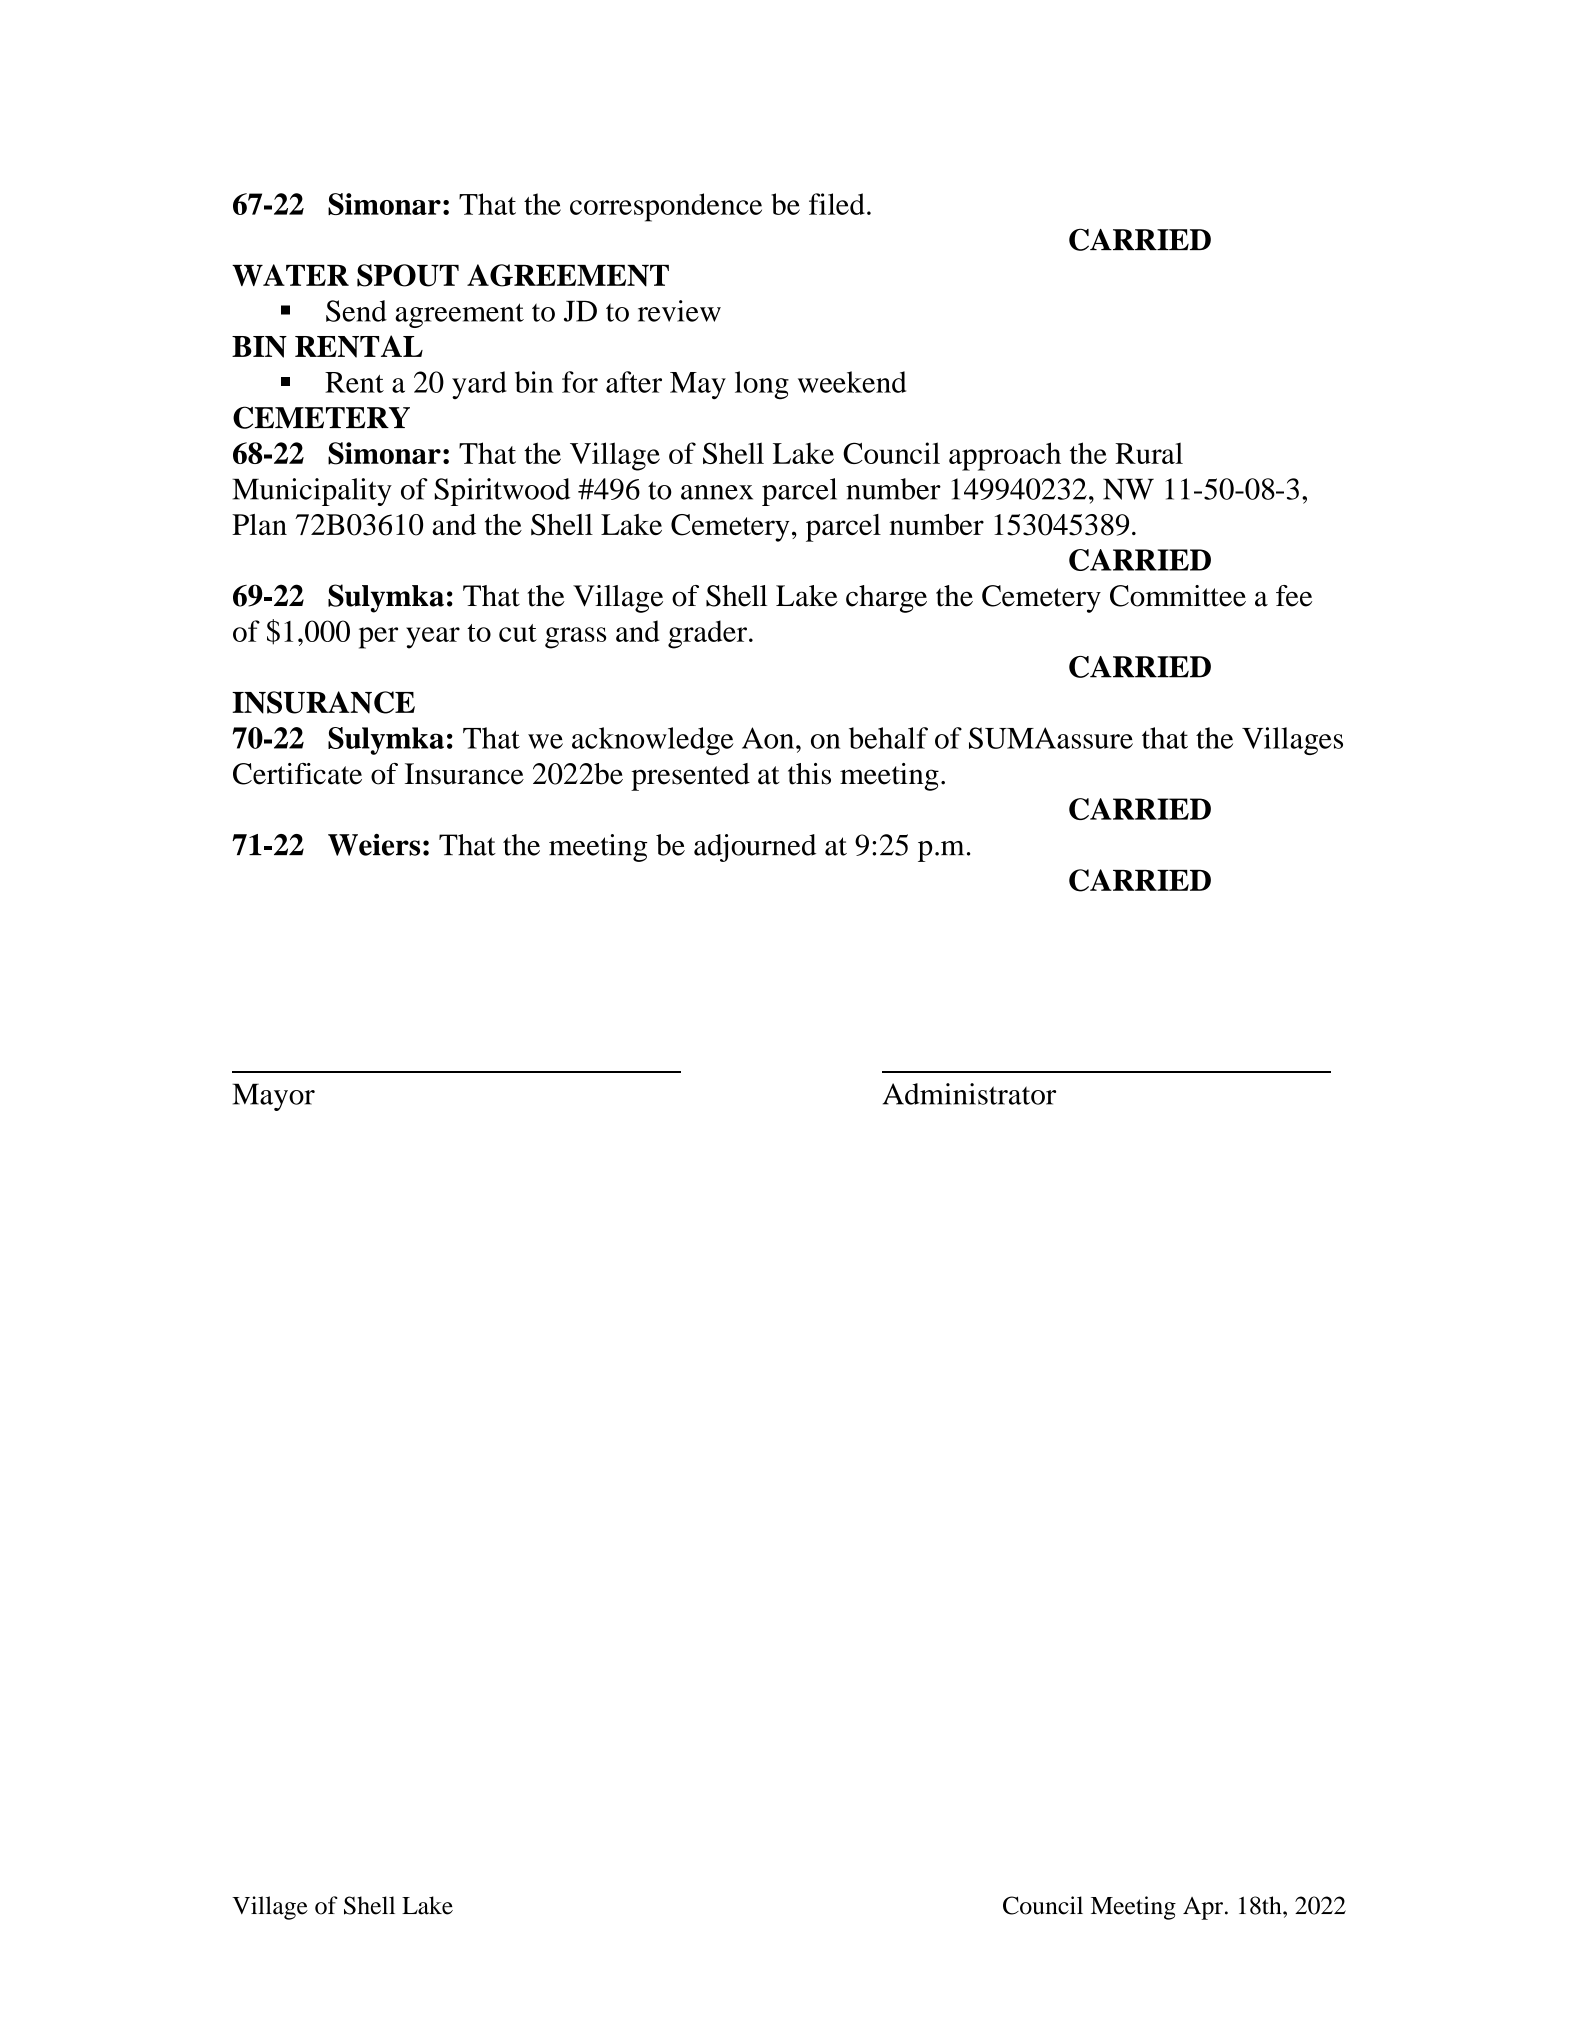 The height and width of the screenshot is (2042, 1578). Describe the element at coordinates (297, 774) in the screenshot. I see `Certificate` at that location.
